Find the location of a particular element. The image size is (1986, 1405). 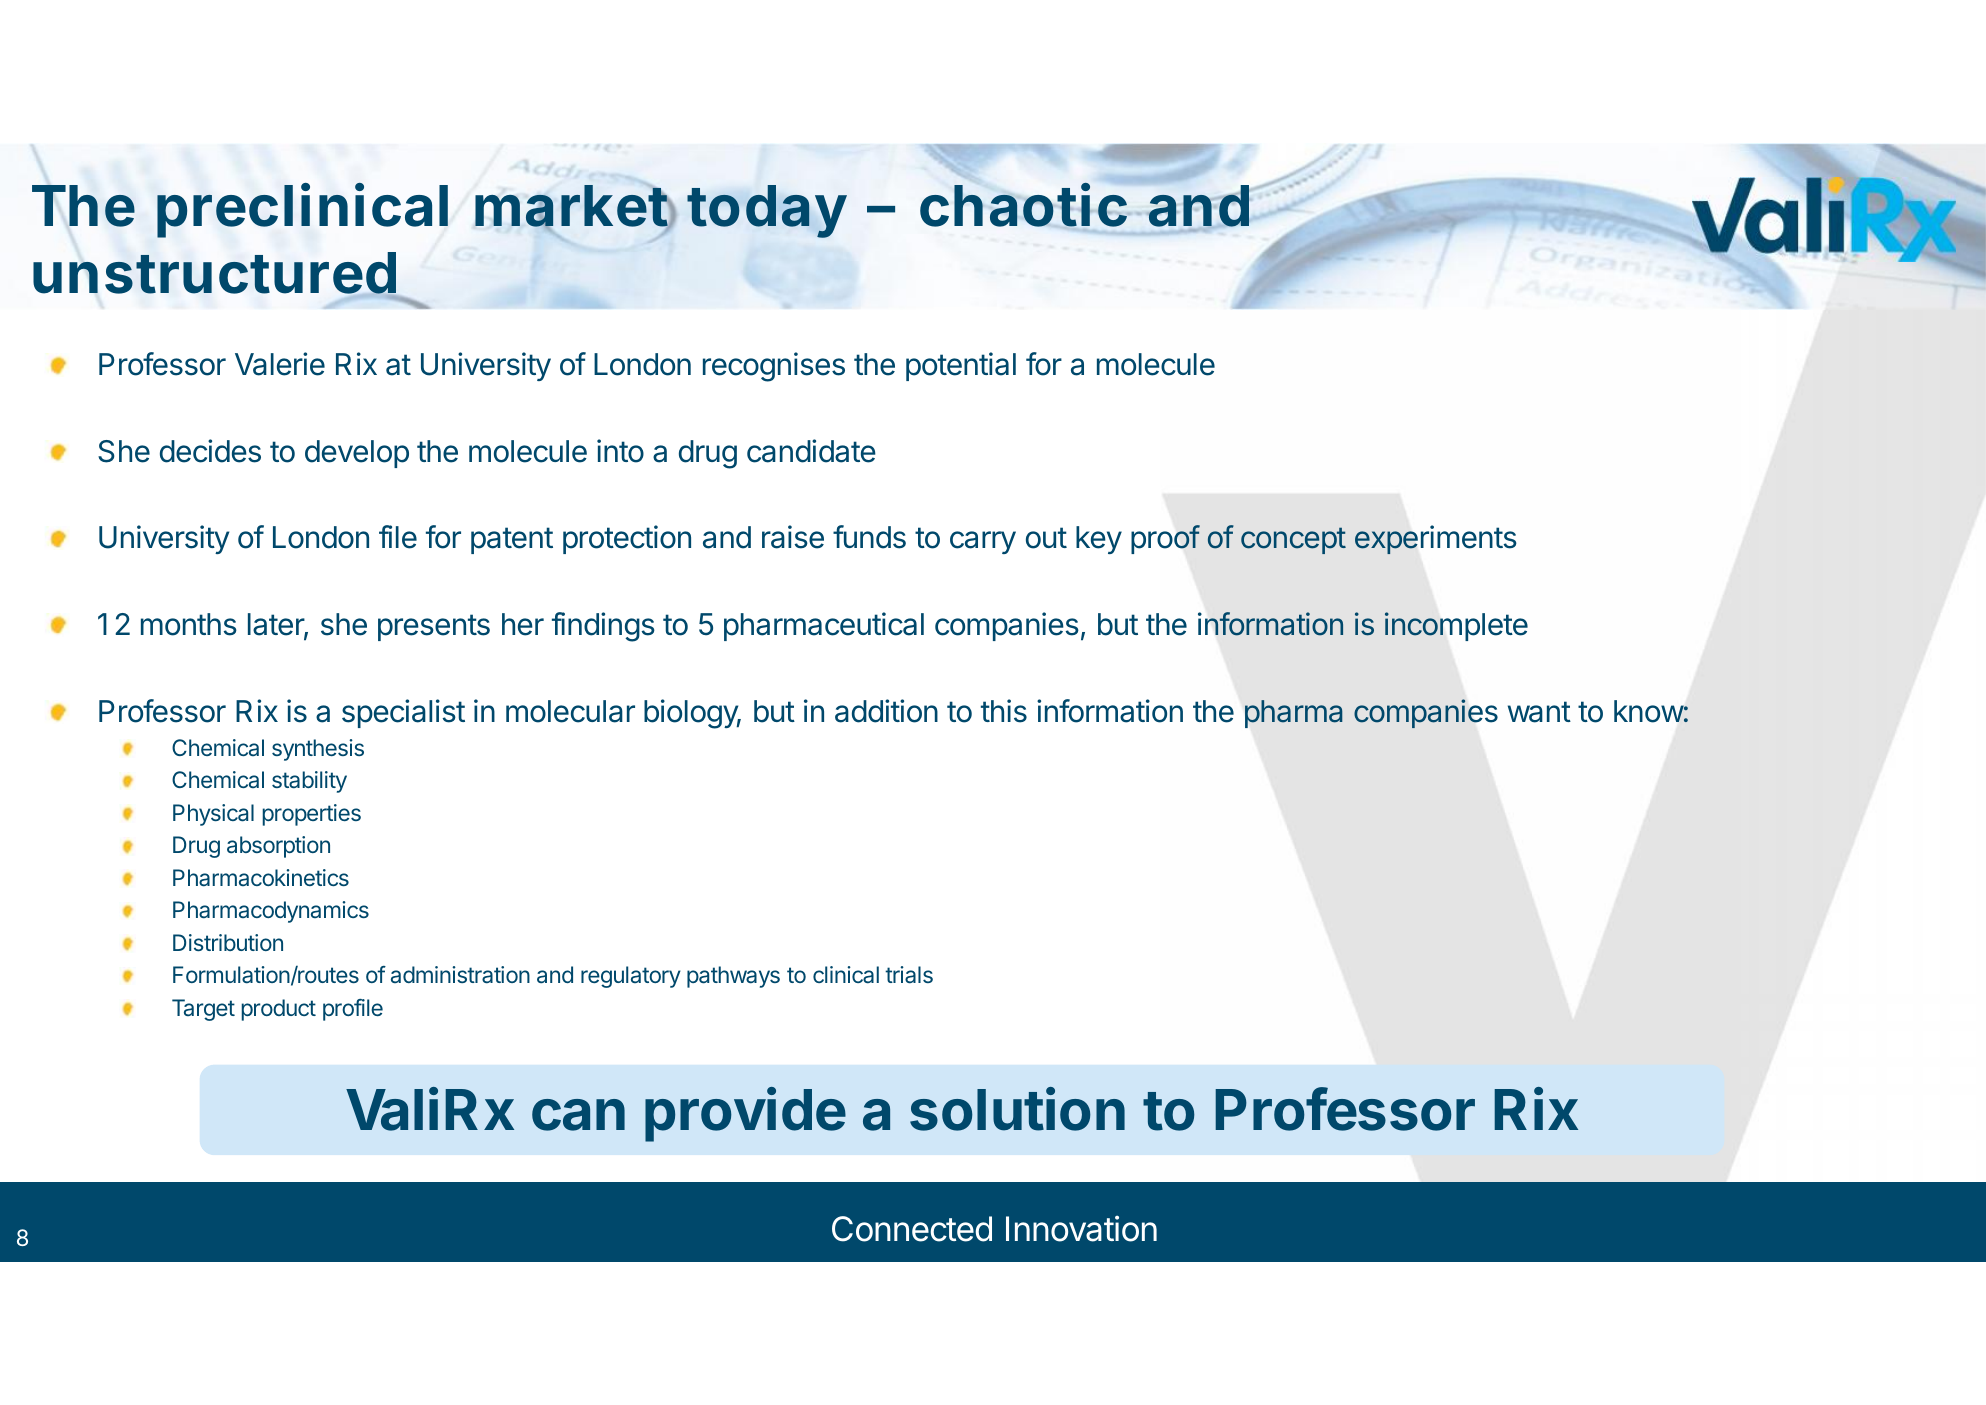

provide is located at coordinates (745, 1114).
